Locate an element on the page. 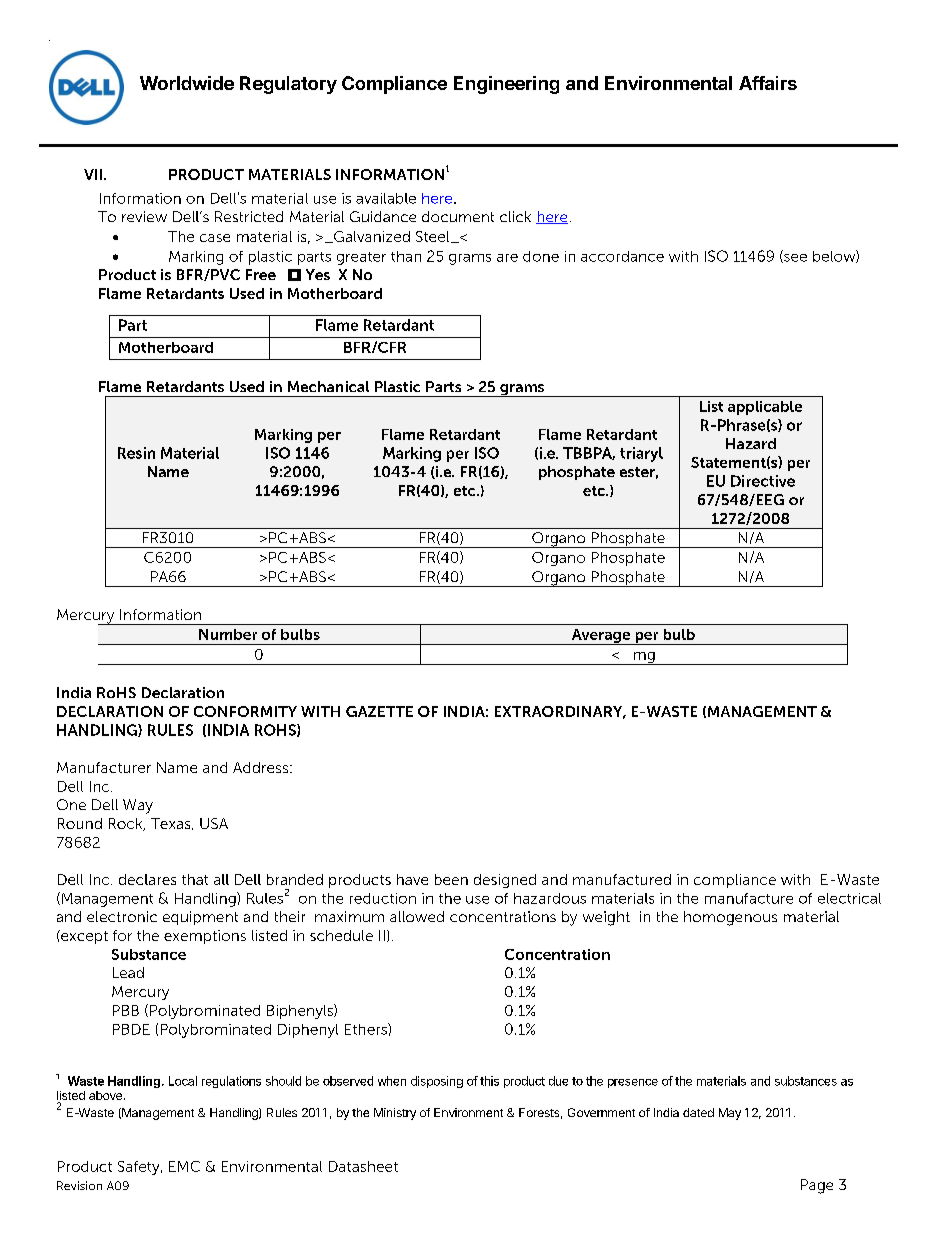 The height and width of the image is (1233, 952). homogenous is located at coordinates (730, 918).
